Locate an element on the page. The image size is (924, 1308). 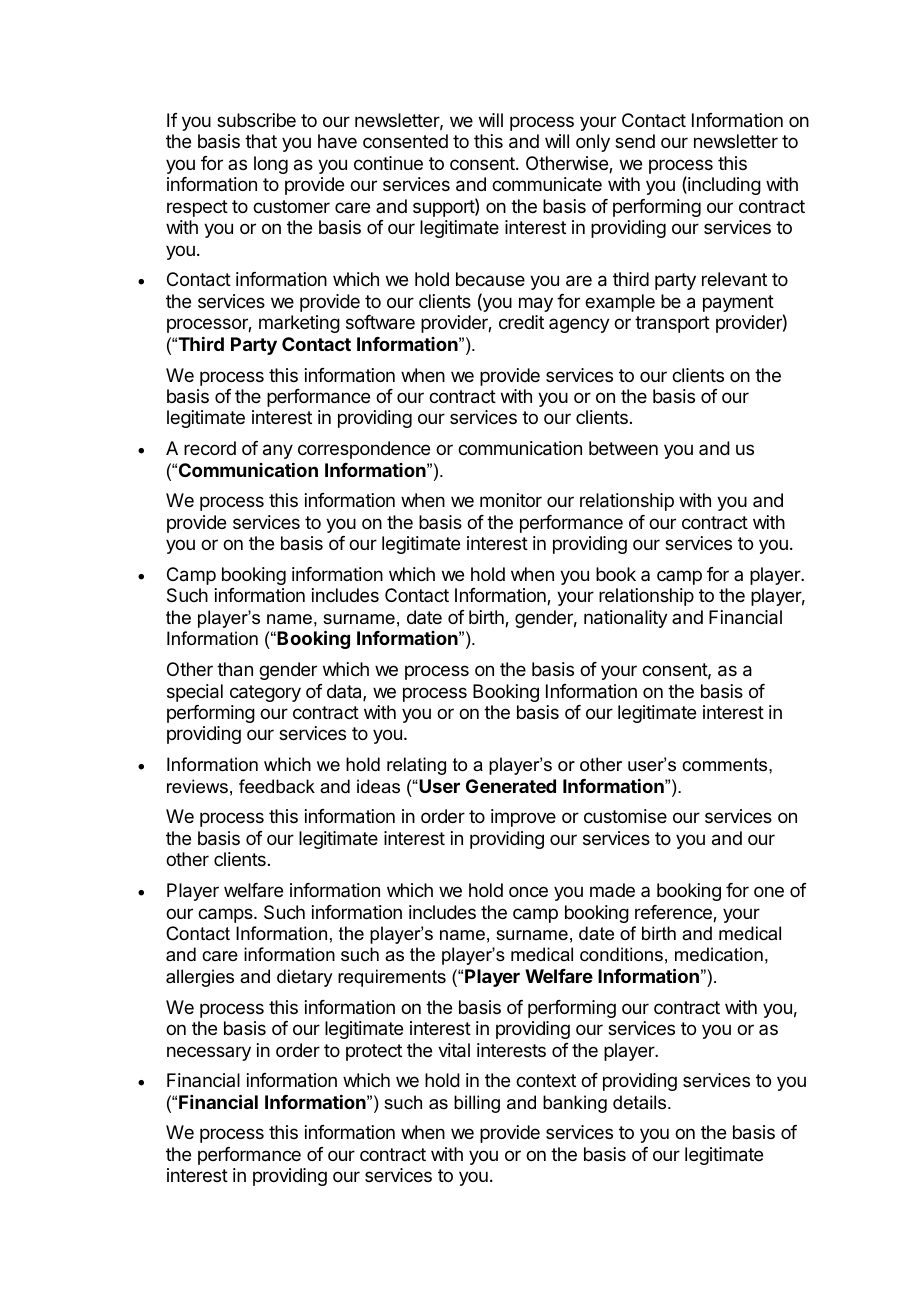
monitor is located at coordinates (511, 500).
